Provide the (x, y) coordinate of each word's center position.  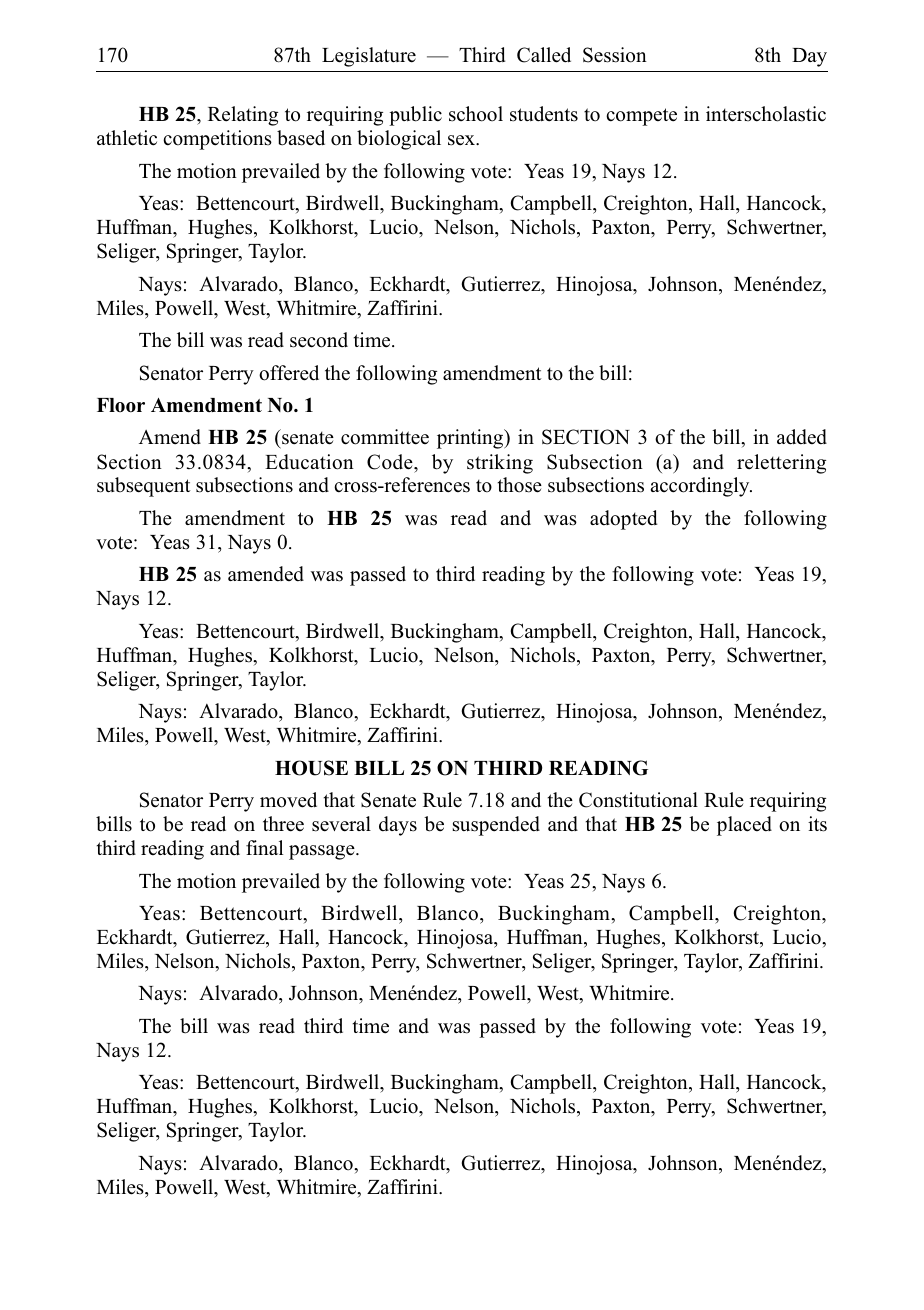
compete (641, 117)
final (264, 847)
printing (471, 439)
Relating (243, 116)
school (476, 114)
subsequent (144, 487)
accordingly (701, 487)
